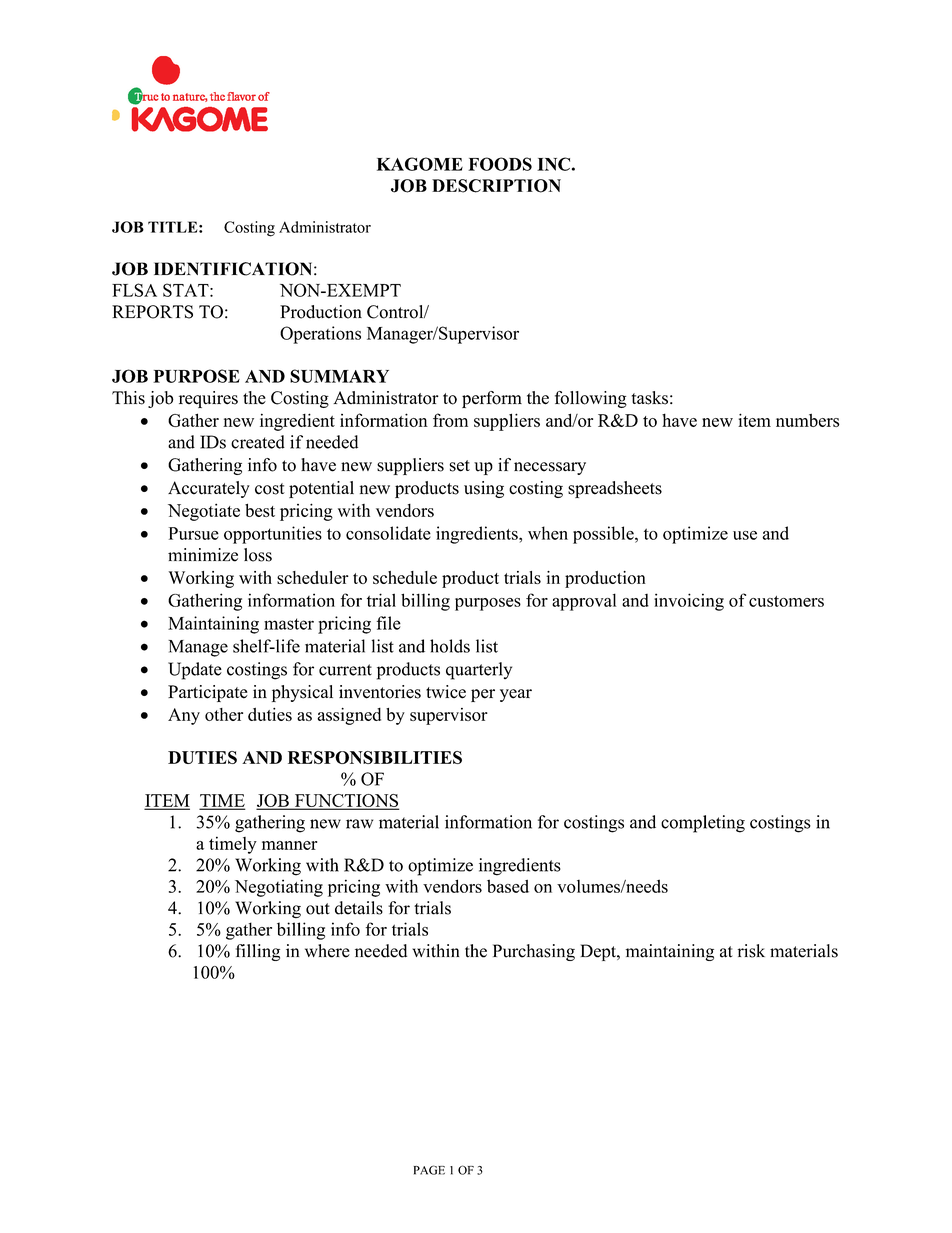  I want to click on DESCRIPTION, so click(496, 186).
